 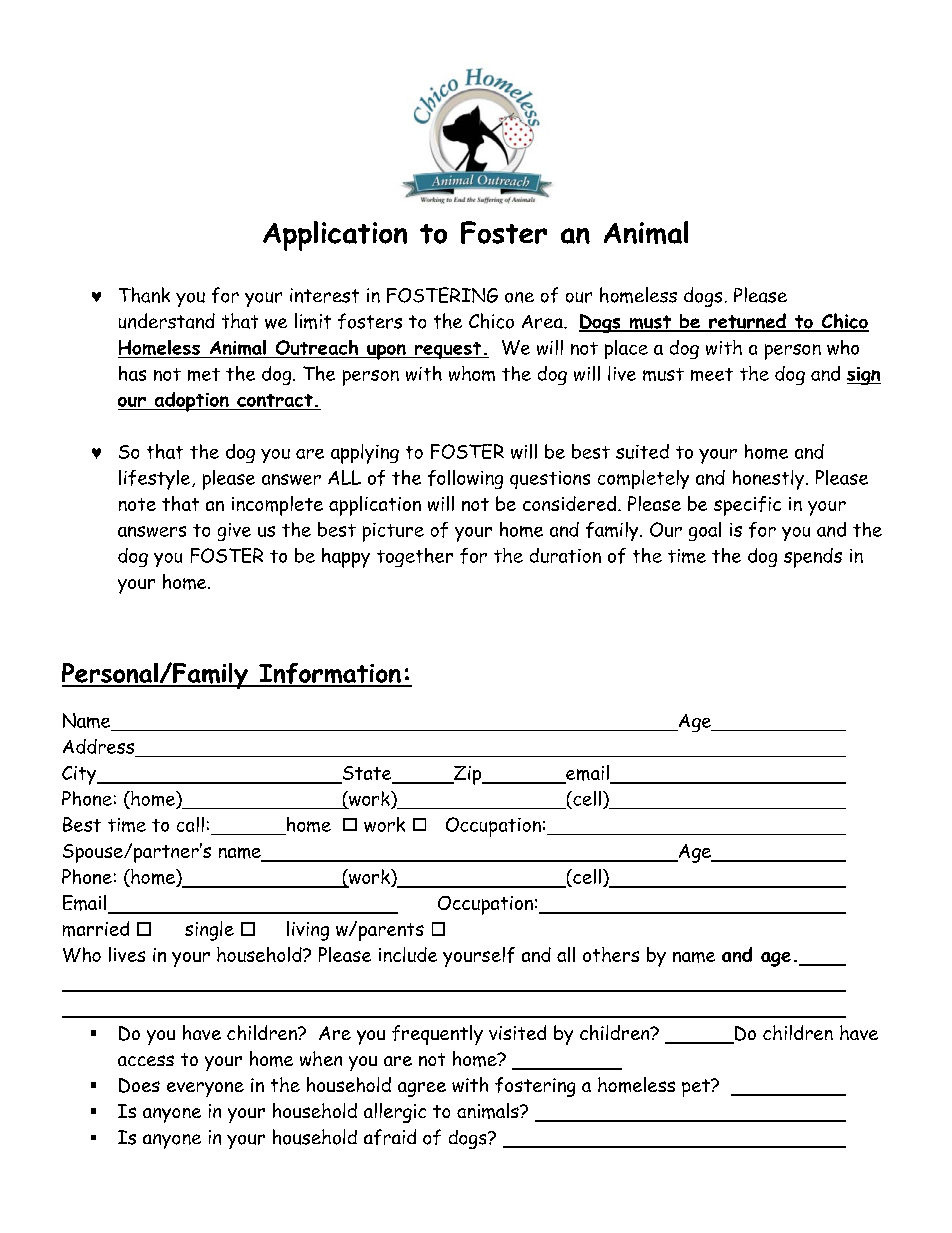 What do you see at coordinates (747, 322) in the screenshot?
I see `returned` at bounding box center [747, 322].
